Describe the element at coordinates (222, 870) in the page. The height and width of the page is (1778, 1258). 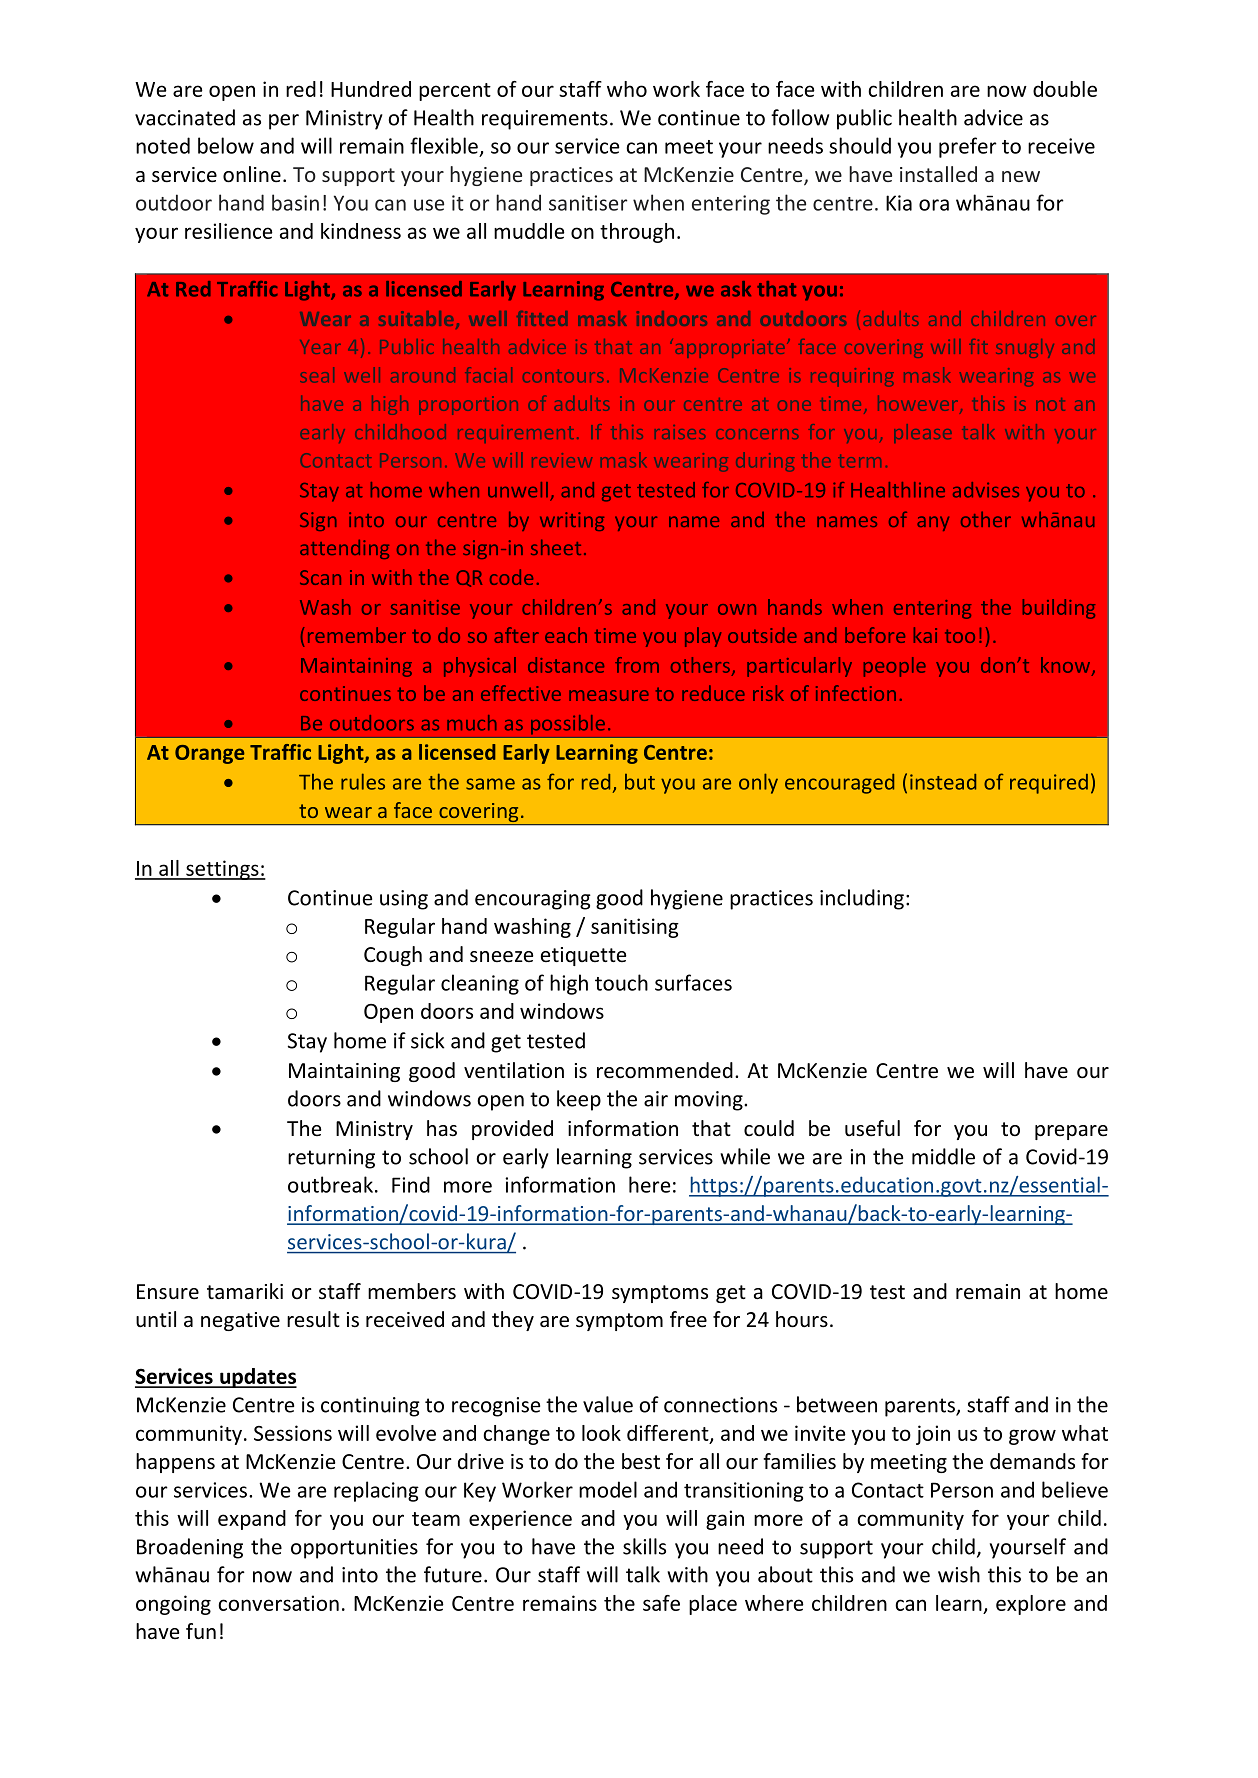
I see `settings` at that location.
